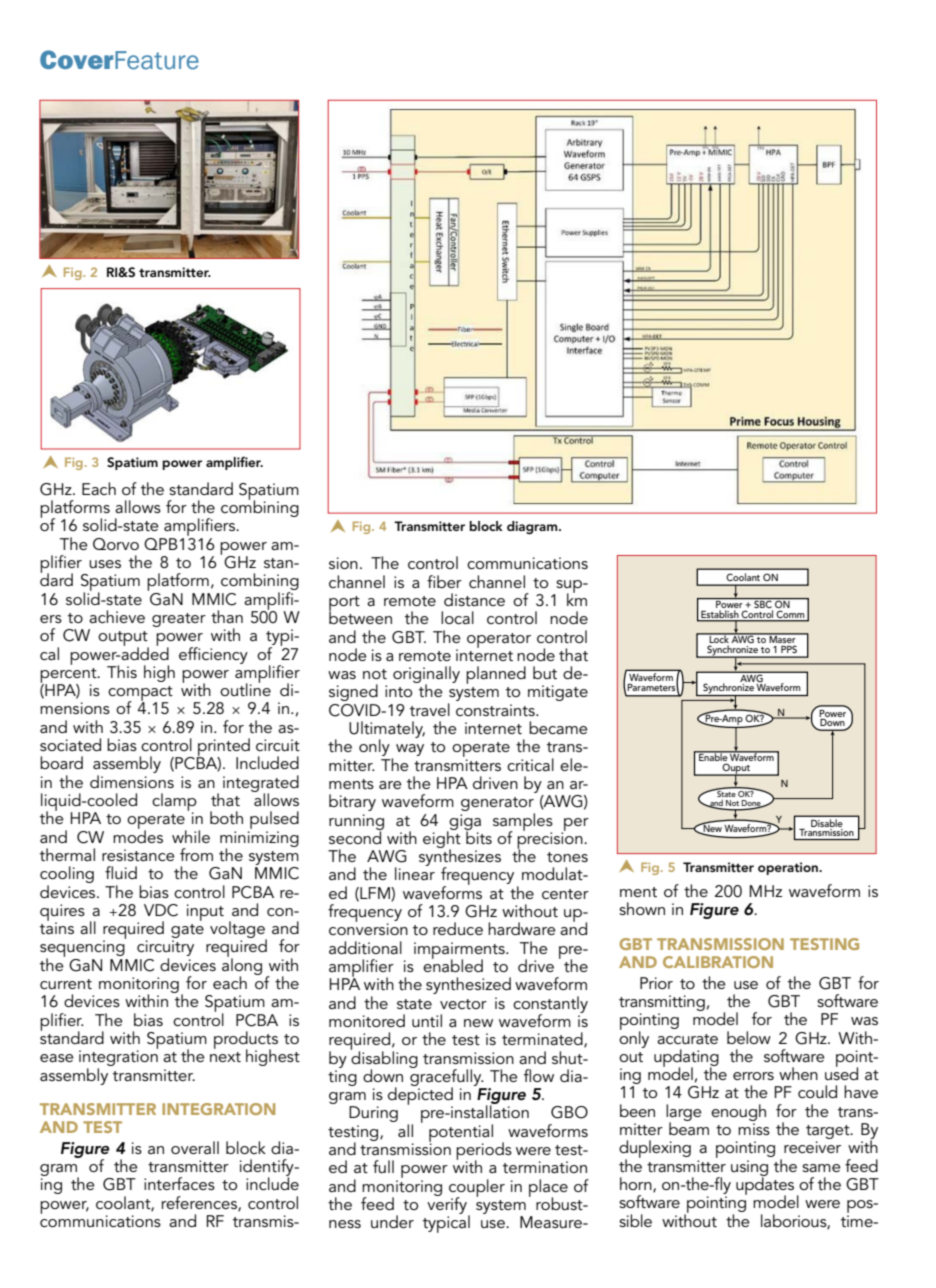 Image resolution: width=936 pixels, height=1288 pixels. Describe the element at coordinates (749, 1037) in the screenshot. I see `below` at that location.
